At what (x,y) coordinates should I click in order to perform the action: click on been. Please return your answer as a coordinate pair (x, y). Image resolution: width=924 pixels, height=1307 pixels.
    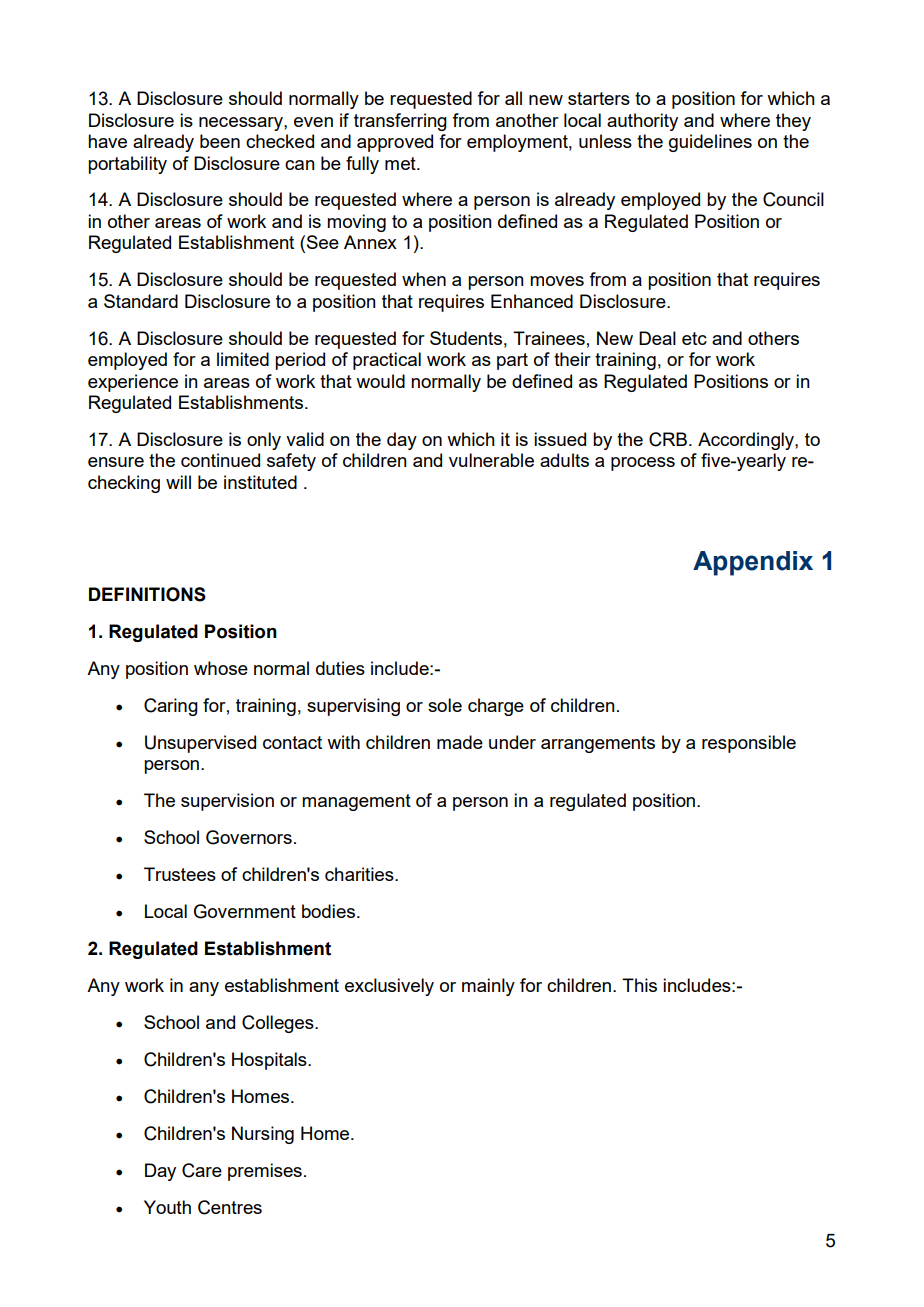
    Looking at the image, I should click on (220, 141).
